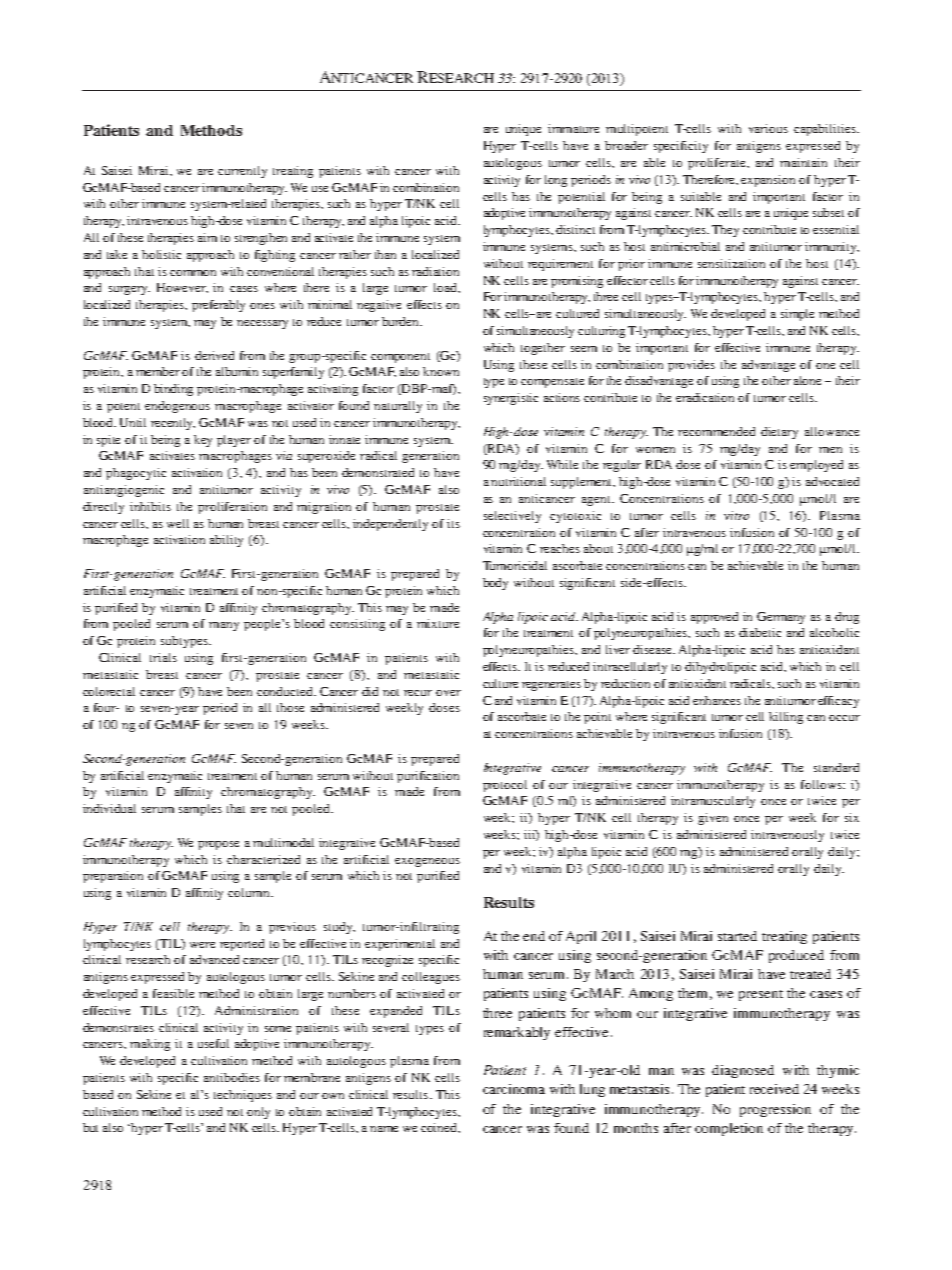  I want to click on expansion, so click(768, 181).
